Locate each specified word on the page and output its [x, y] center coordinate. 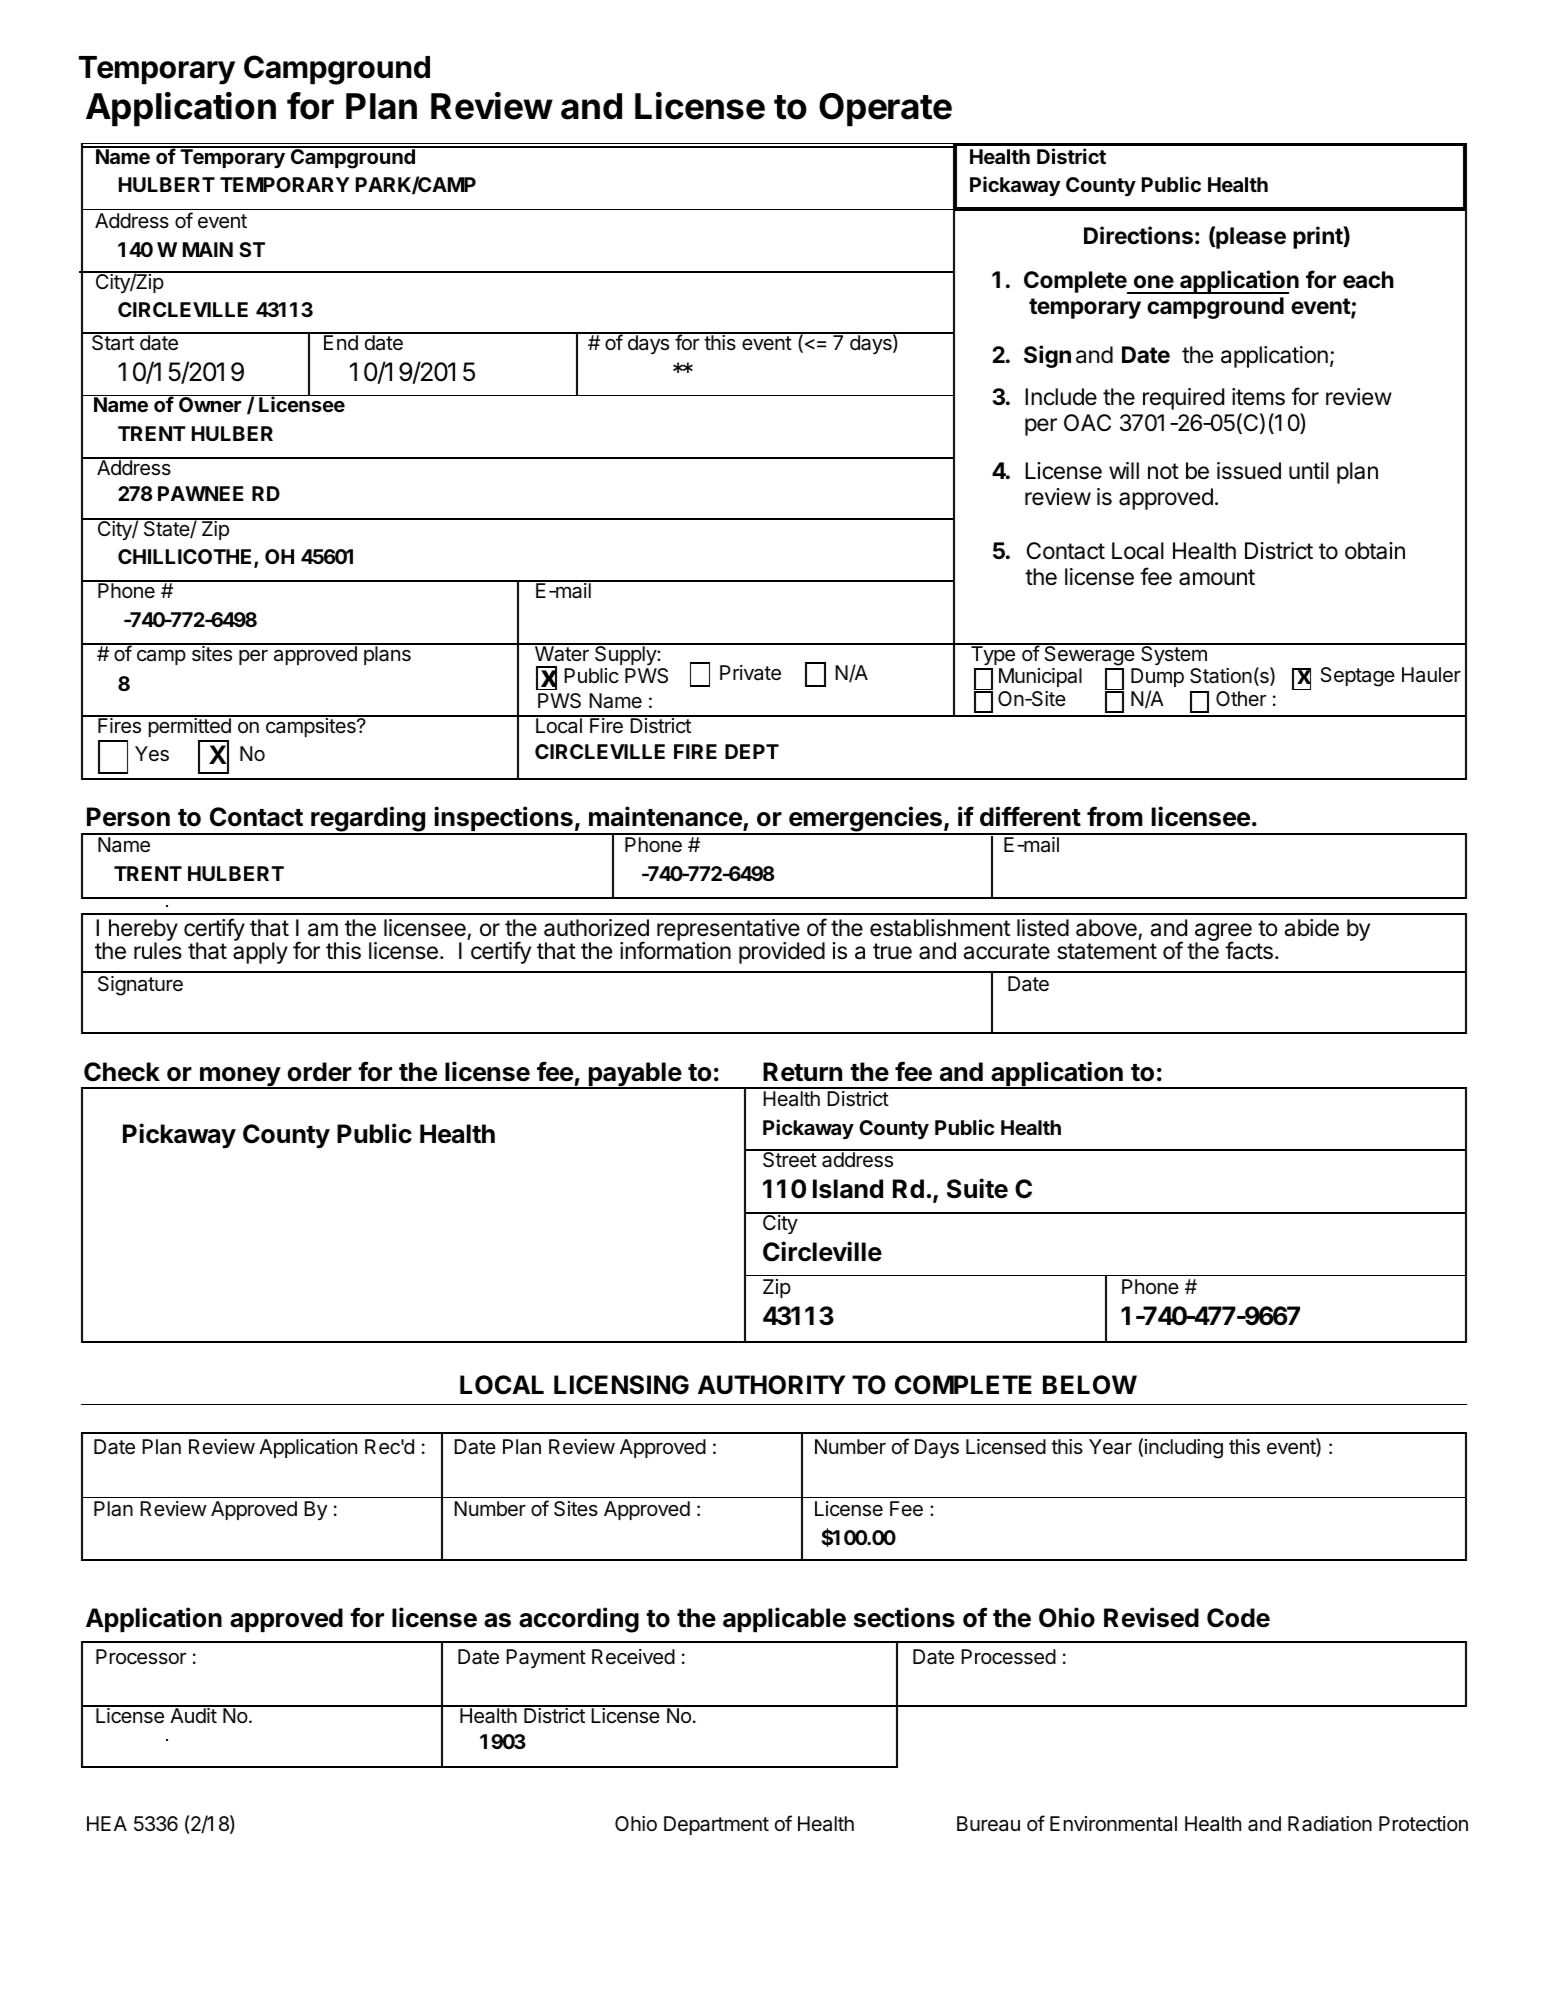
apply [260, 953]
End [341, 341]
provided [782, 953]
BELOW [1090, 1385]
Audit [193, 1714]
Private [750, 673]
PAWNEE [201, 493]
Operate [885, 110]
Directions [1138, 235]
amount [1217, 577]
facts [1249, 950]
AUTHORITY [772, 1385]
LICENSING [621, 1385]
